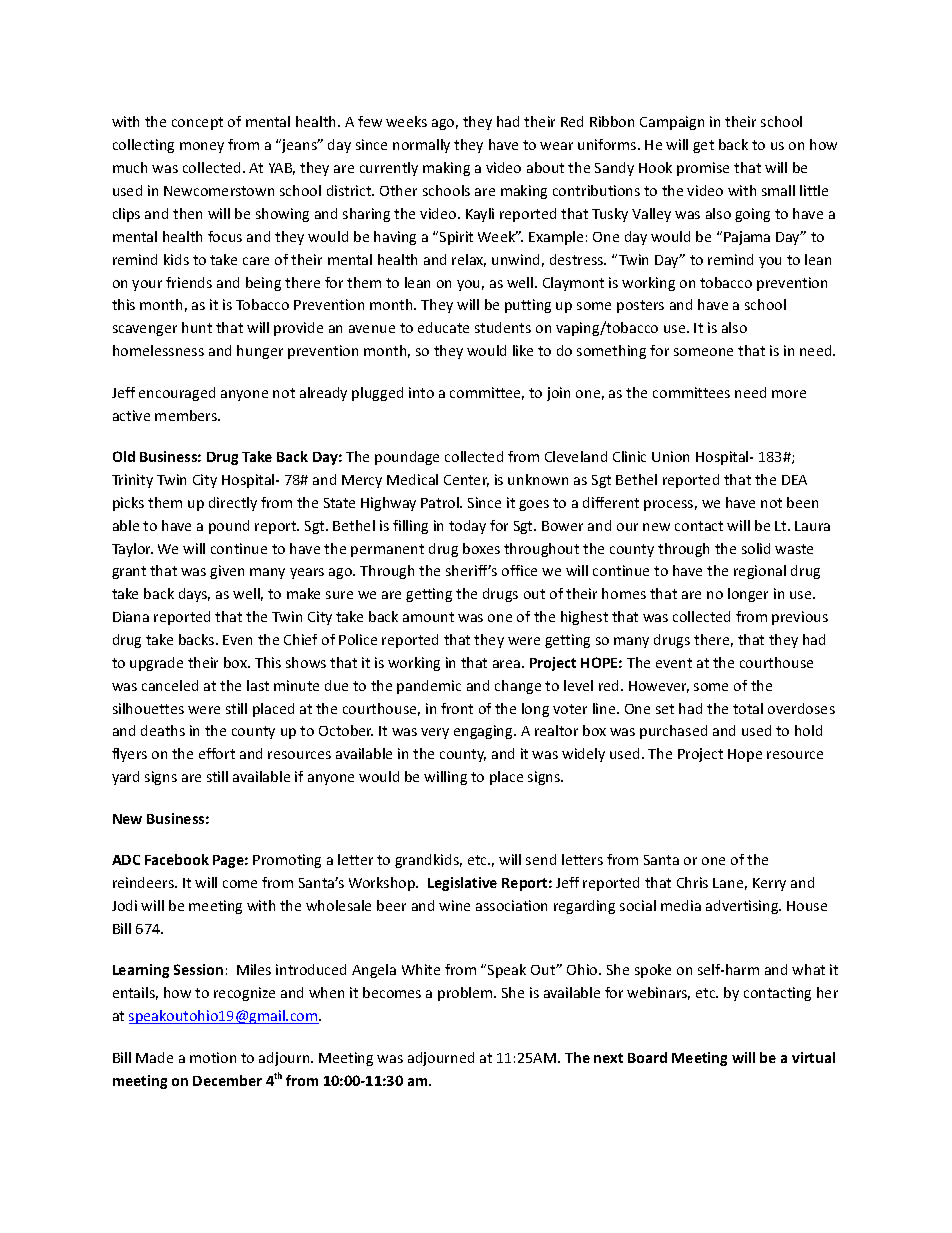 This page has width=952, height=1233. What do you see at coordinates (187, 415) in the page?
I see `members` at bounding box center [187, 415].
